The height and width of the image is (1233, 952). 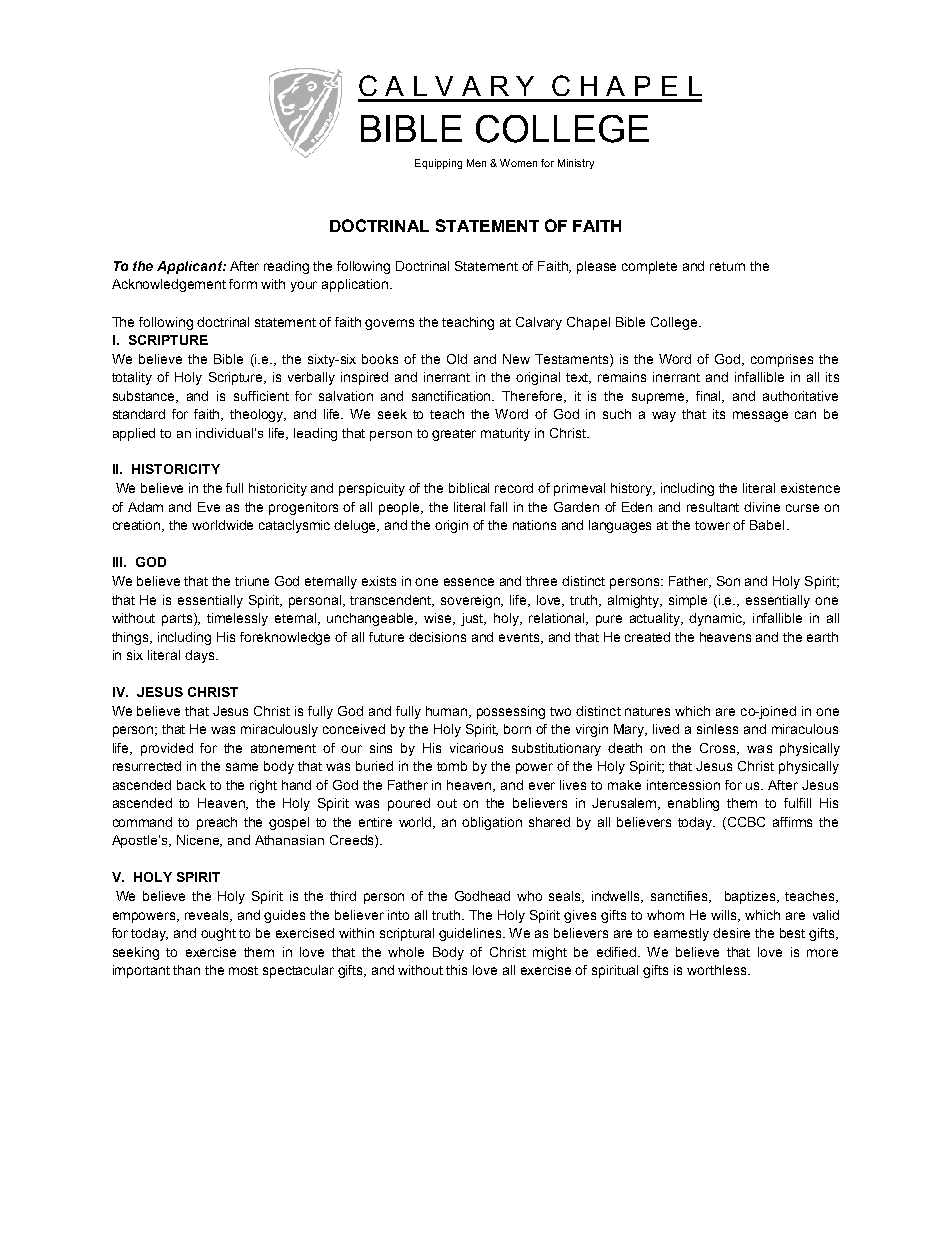 What do you see at coordinates (469, 582) in the image?
I see `essence` at bounding box center [469, 582].
